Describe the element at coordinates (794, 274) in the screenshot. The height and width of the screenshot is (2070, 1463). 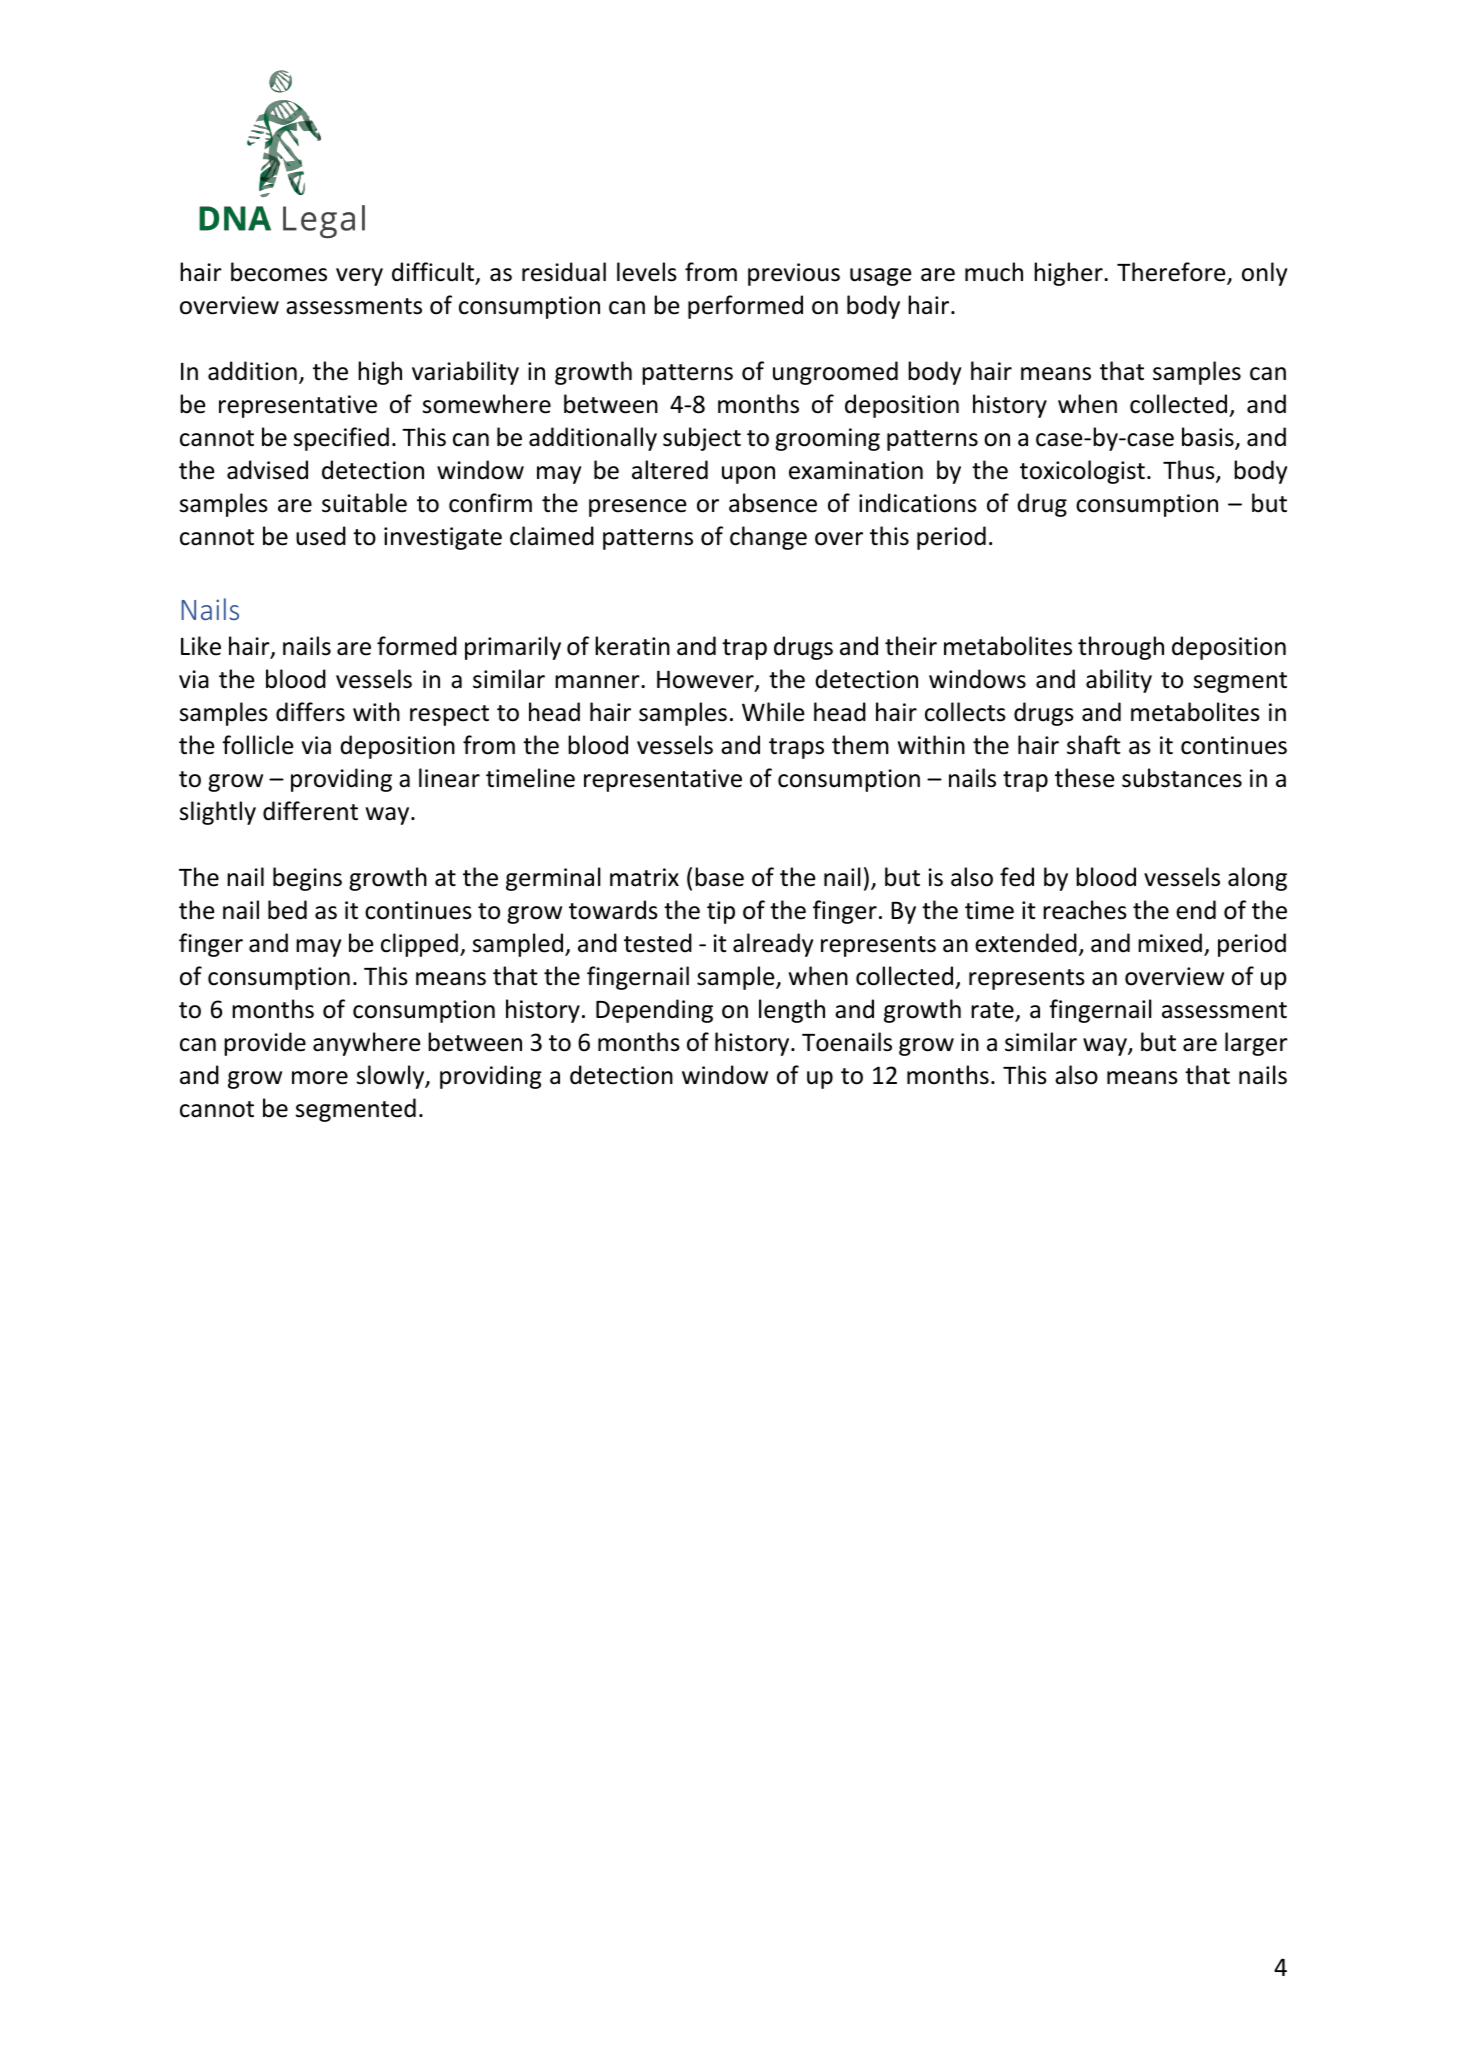
I see `previous` at that location.
